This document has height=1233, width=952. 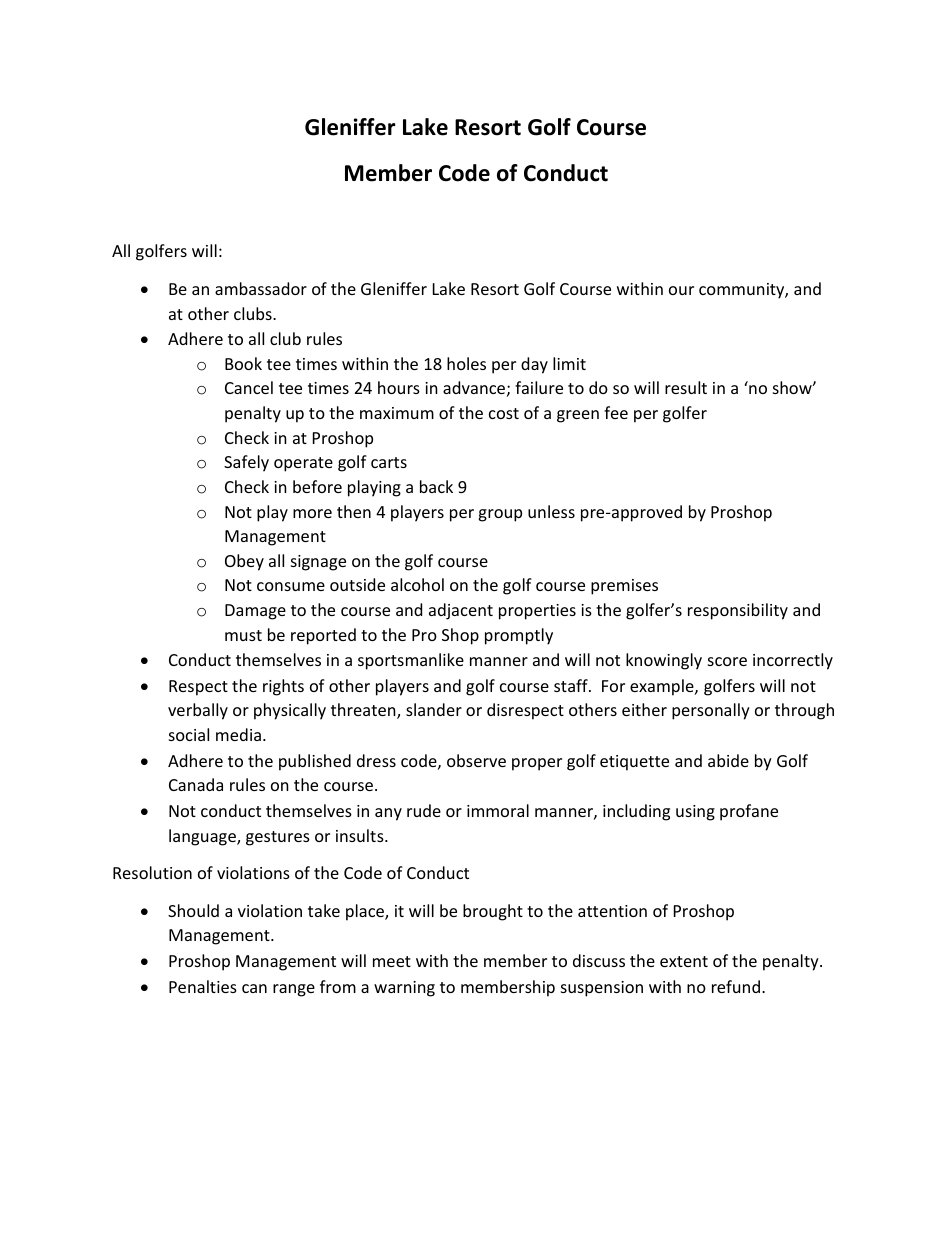 I want to click on group, so click(x=500, y=515).
